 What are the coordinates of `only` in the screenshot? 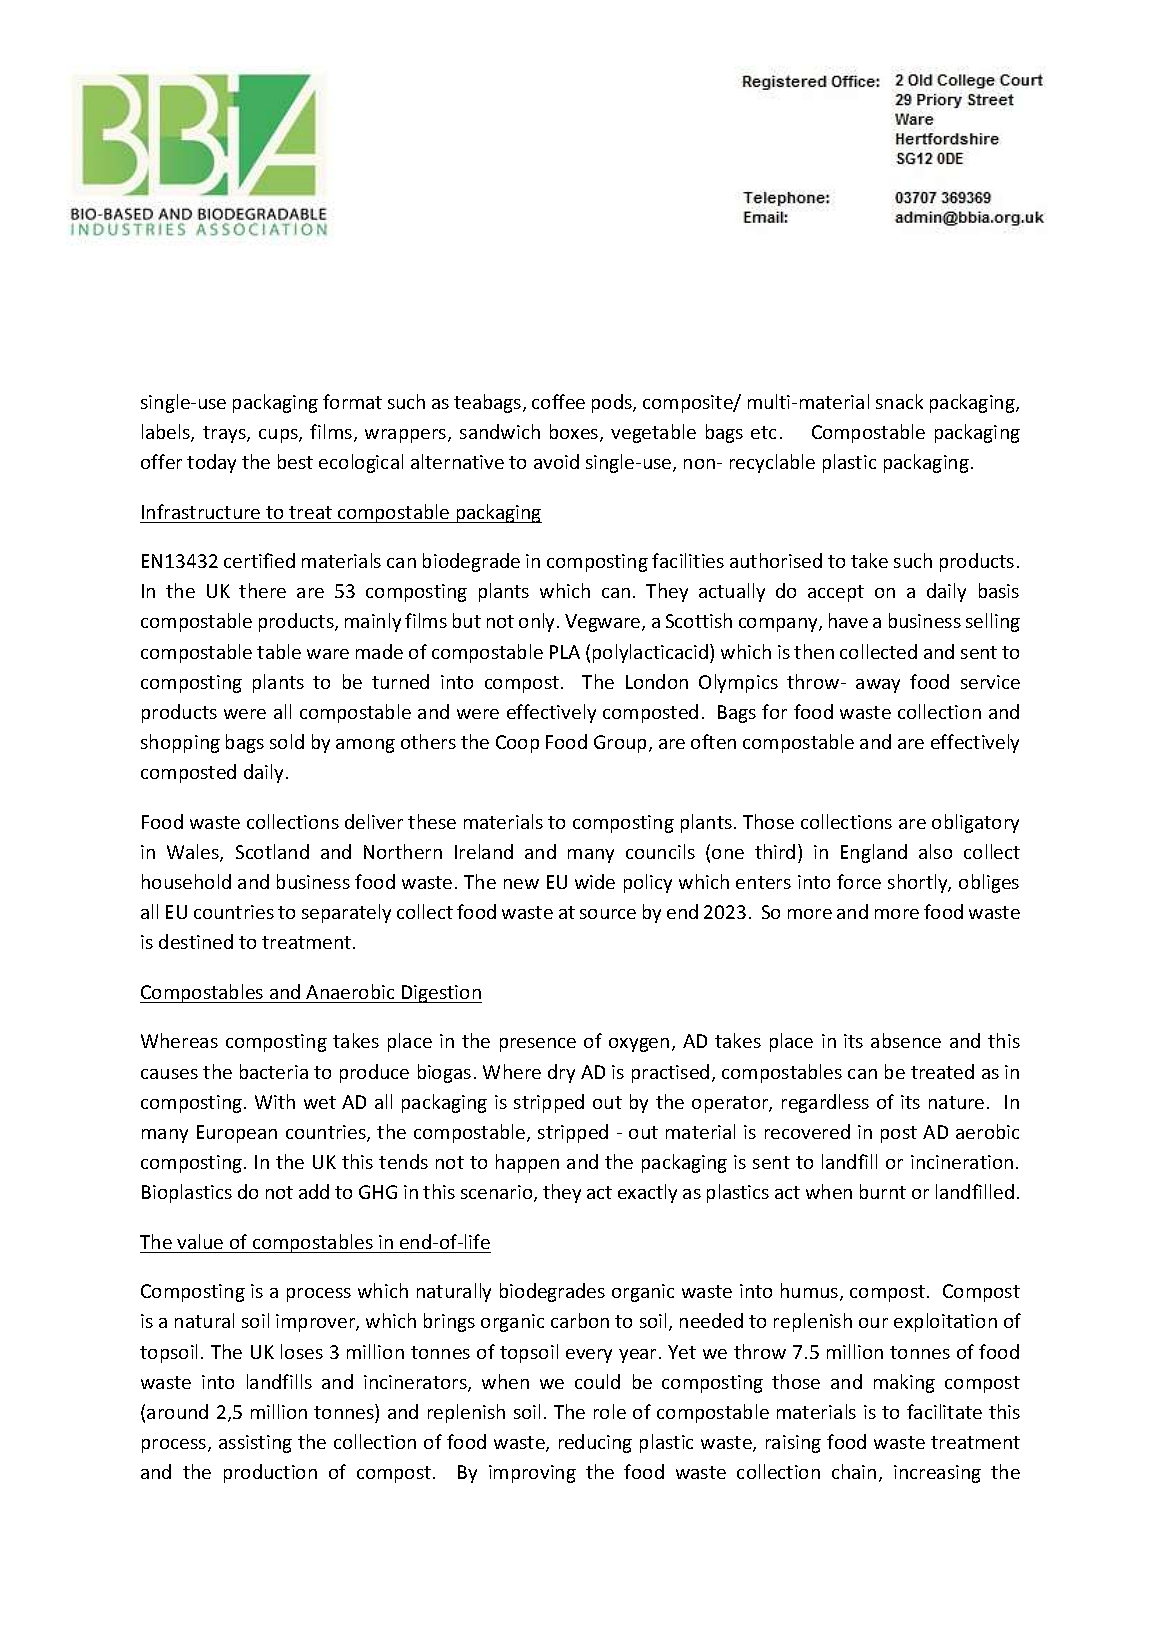 It's located at (538, 622).
